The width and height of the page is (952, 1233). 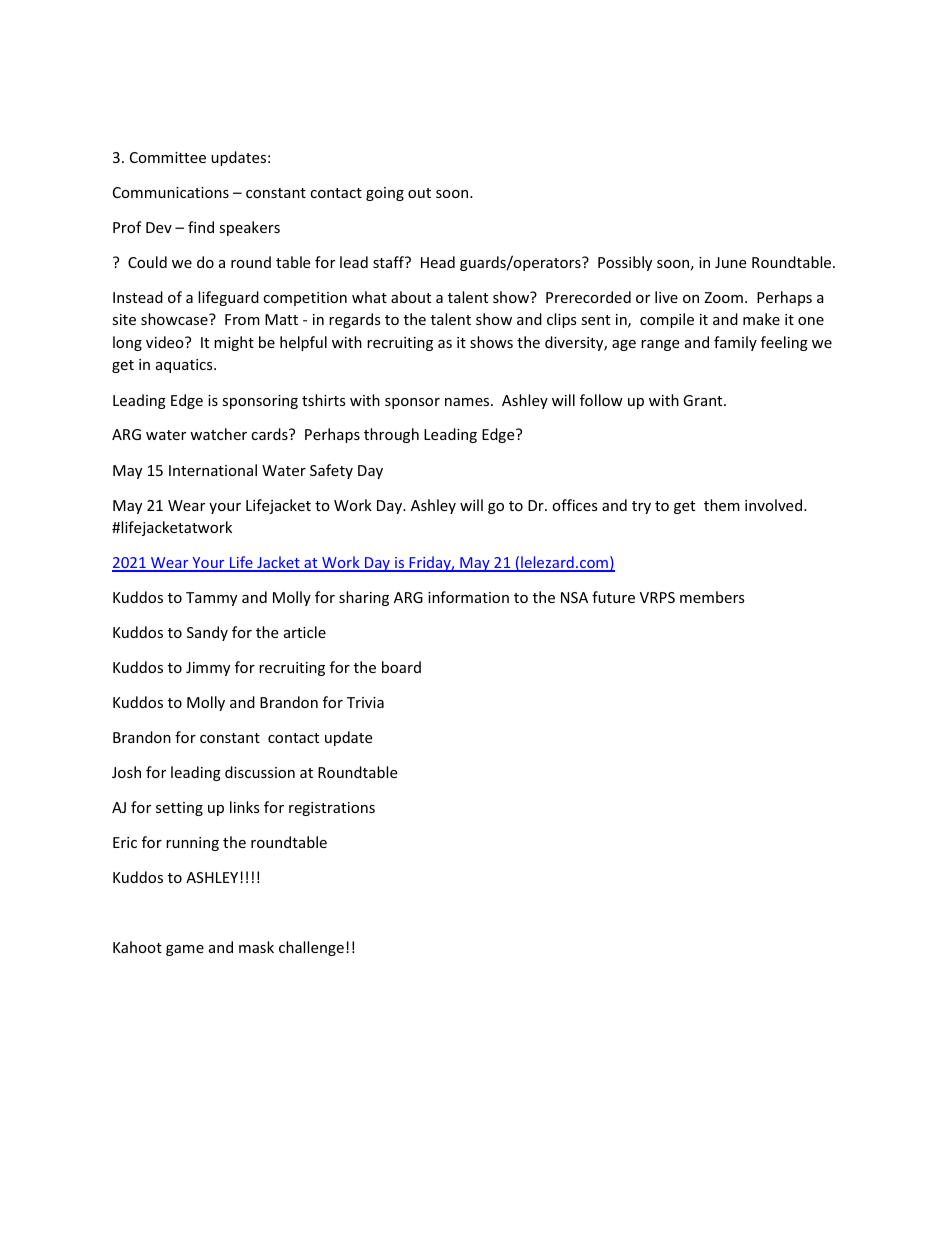 What do you see at coordinates (468, 402) in the page?
I see `names` at bounding box center [468, 402].
